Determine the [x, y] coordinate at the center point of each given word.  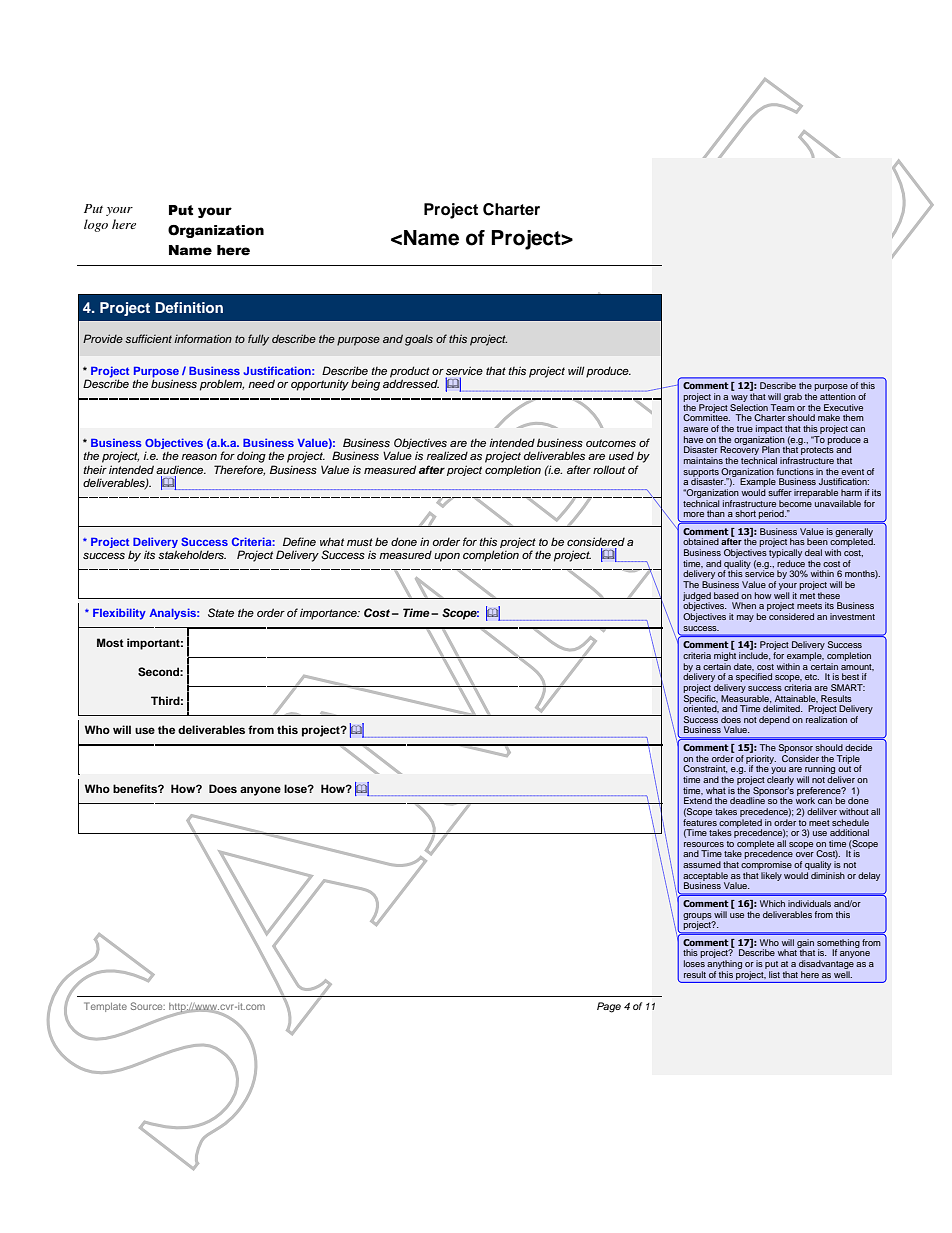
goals [419, 340]
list [774, 974]
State [221, 612]
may [745, 618]
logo [96, 225]
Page [609, 1007]
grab [793, 397]
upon [447, 557]
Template [105, 1007]
